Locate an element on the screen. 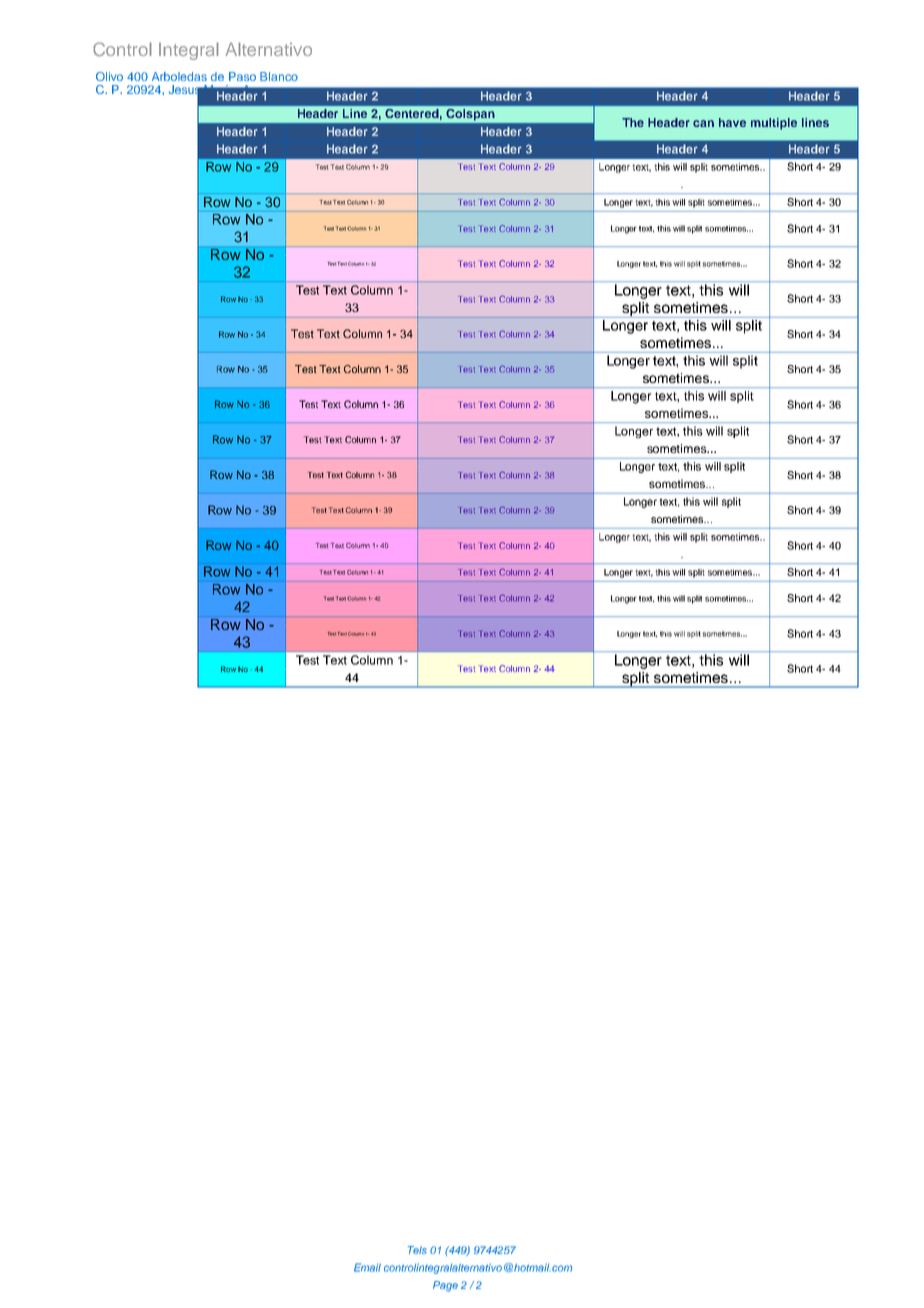 This screenshot has width=924, height=1308. Olivo is located at coordinates (109, 76).
